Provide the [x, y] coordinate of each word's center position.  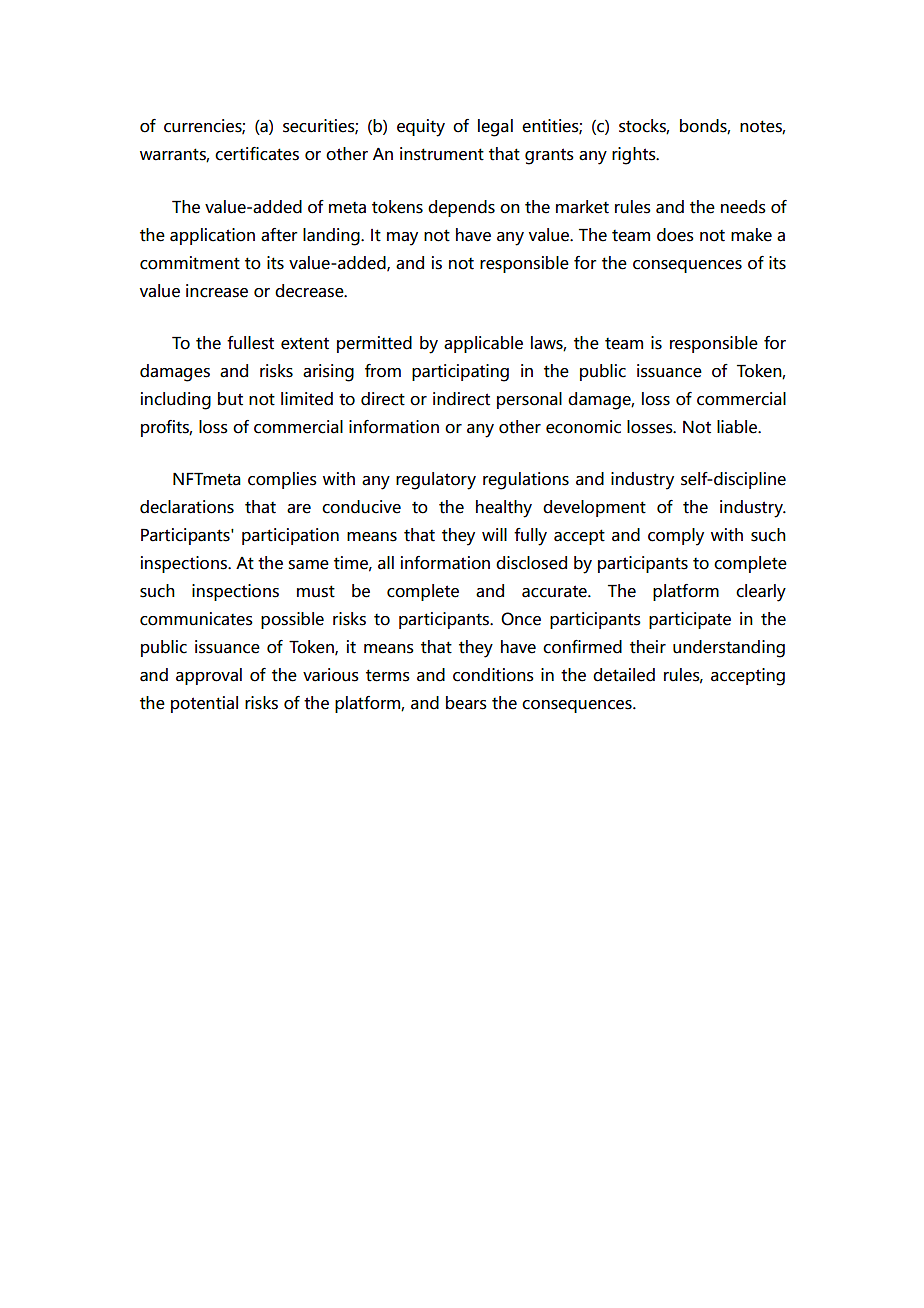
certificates [257, 154]
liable [738, 427]
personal [529, 400]
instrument [442, 154]
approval [209, 676]
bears [466, 703]
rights [635, 156]
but [230, 399]
